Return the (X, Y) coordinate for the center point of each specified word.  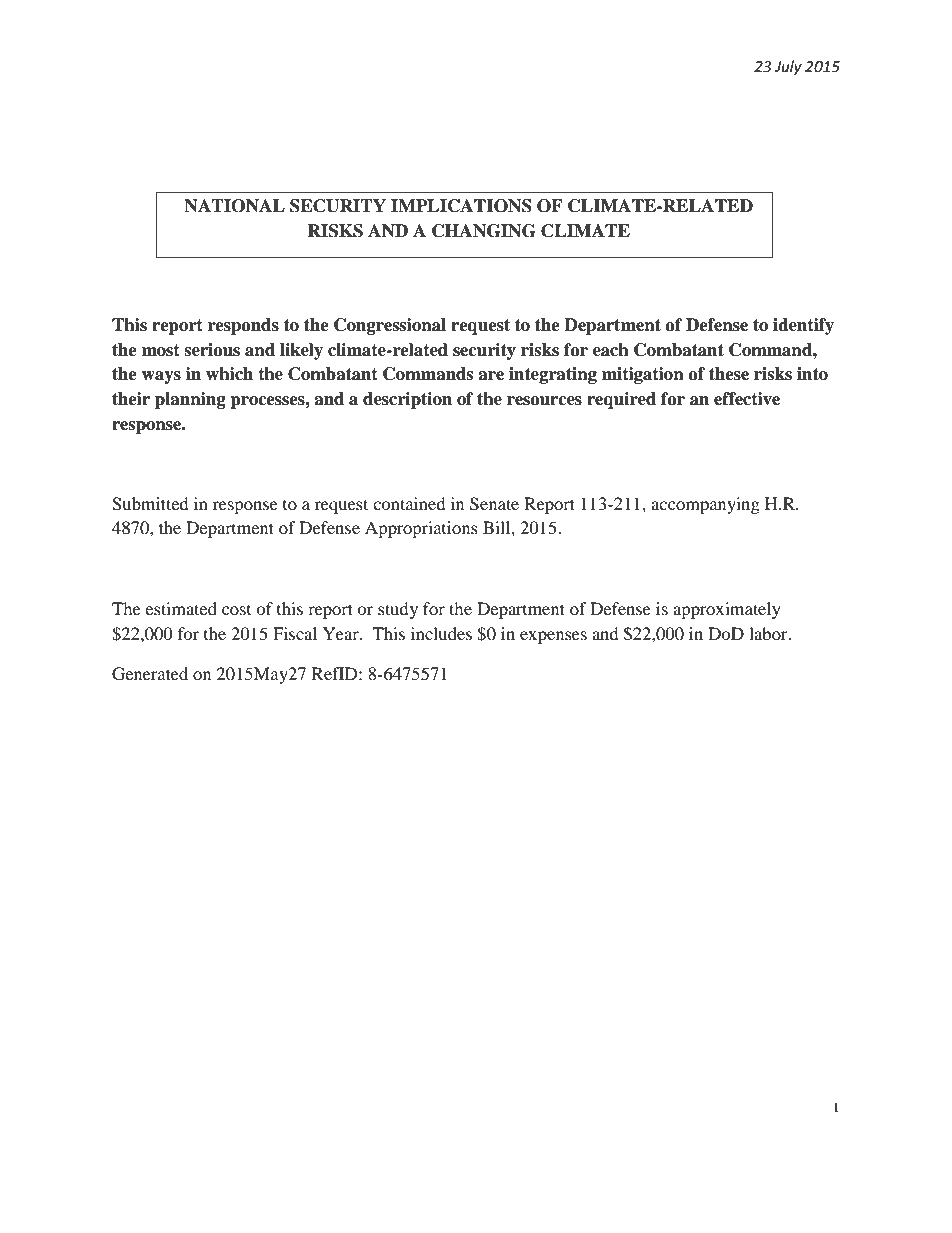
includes (441, 633)
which (229, 374)
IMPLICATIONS (461, 206)
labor (769, 633)
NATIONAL (234, 206)
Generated (150, 674)
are (491, 376)
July (788, 68)
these (729, 374)
